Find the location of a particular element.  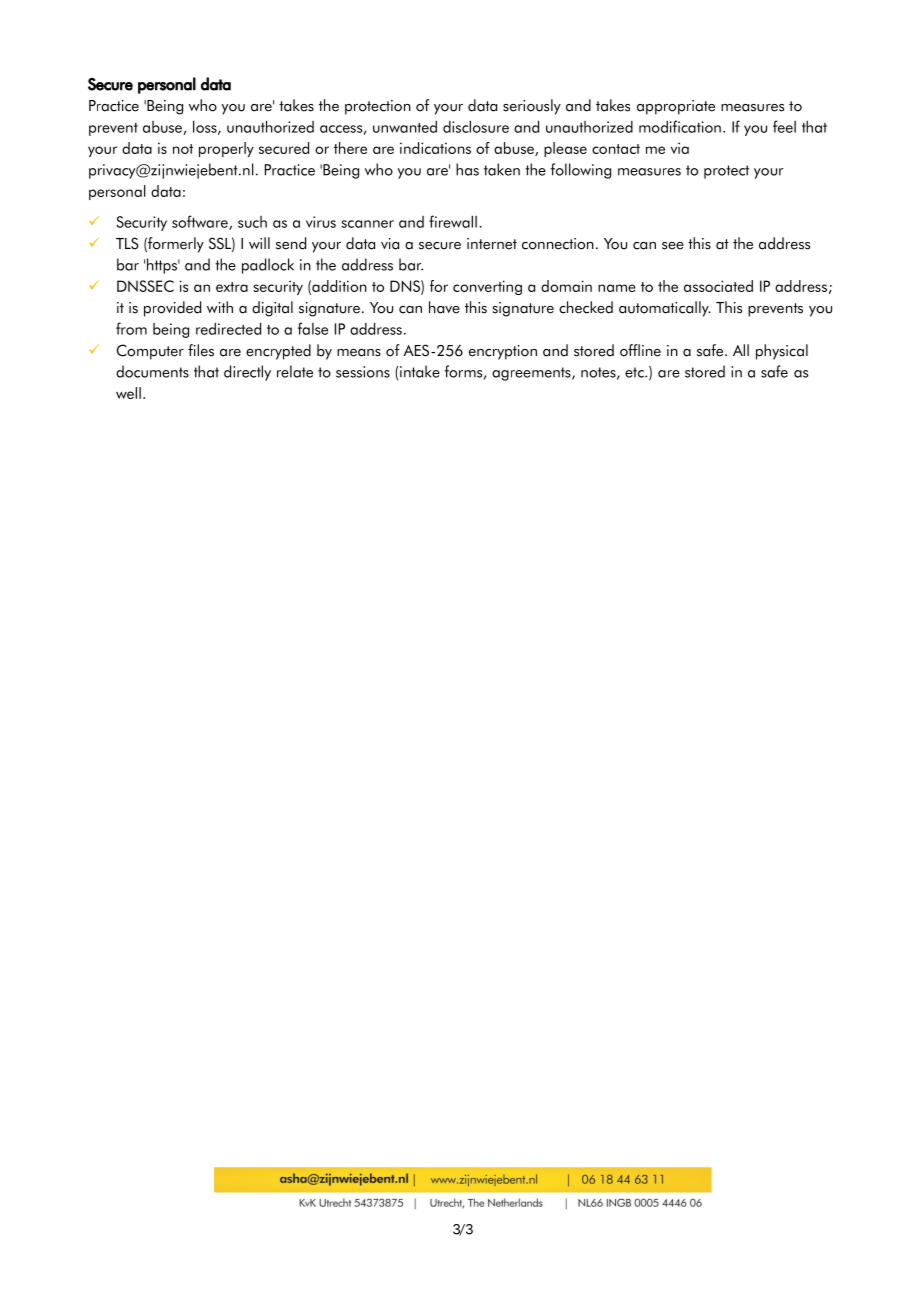

will is located at coordinates (259, 243).
